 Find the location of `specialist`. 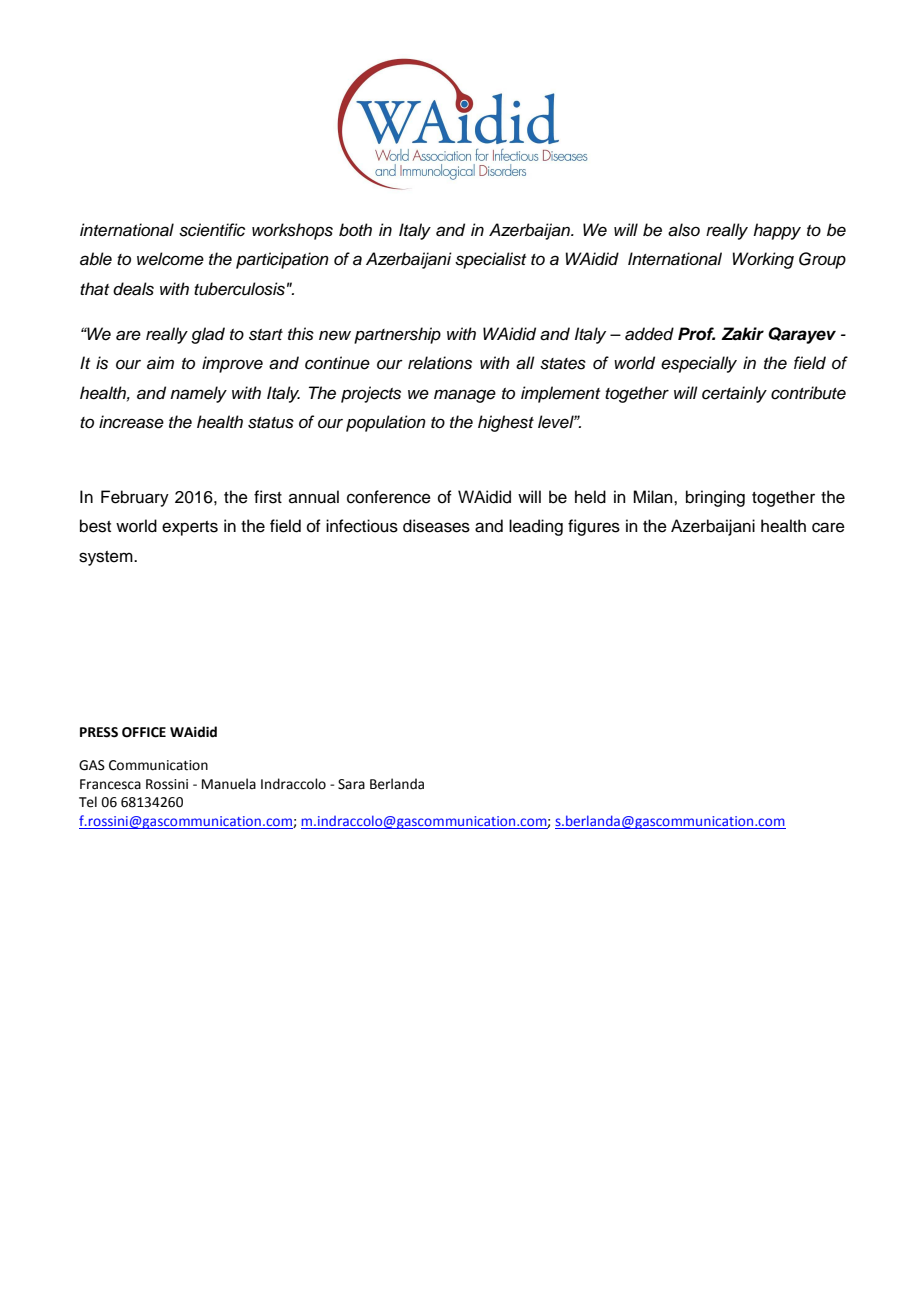

specialist is located at coordinates (490, 260).
